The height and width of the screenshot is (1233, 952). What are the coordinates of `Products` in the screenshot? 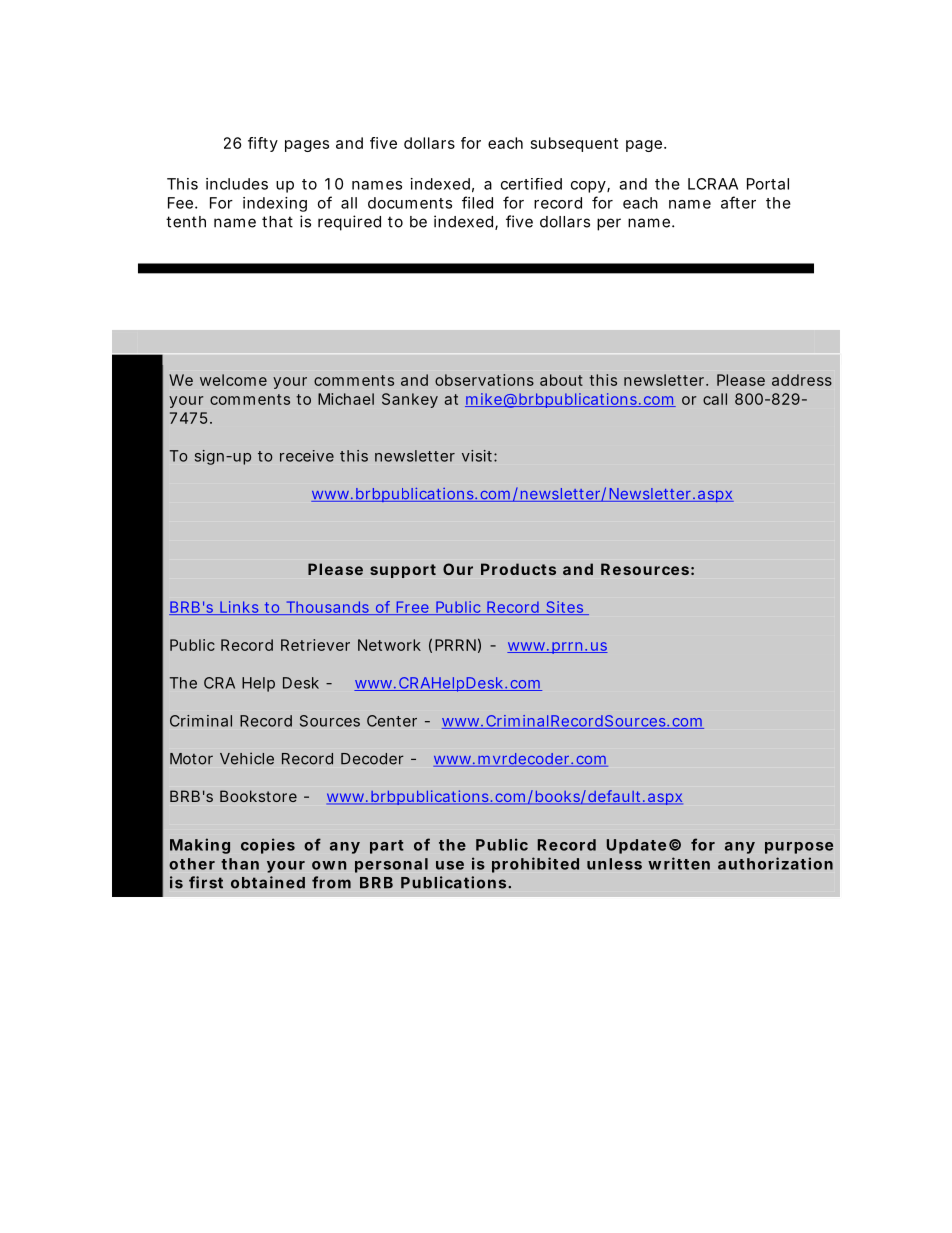 It's located at (518, 569).
